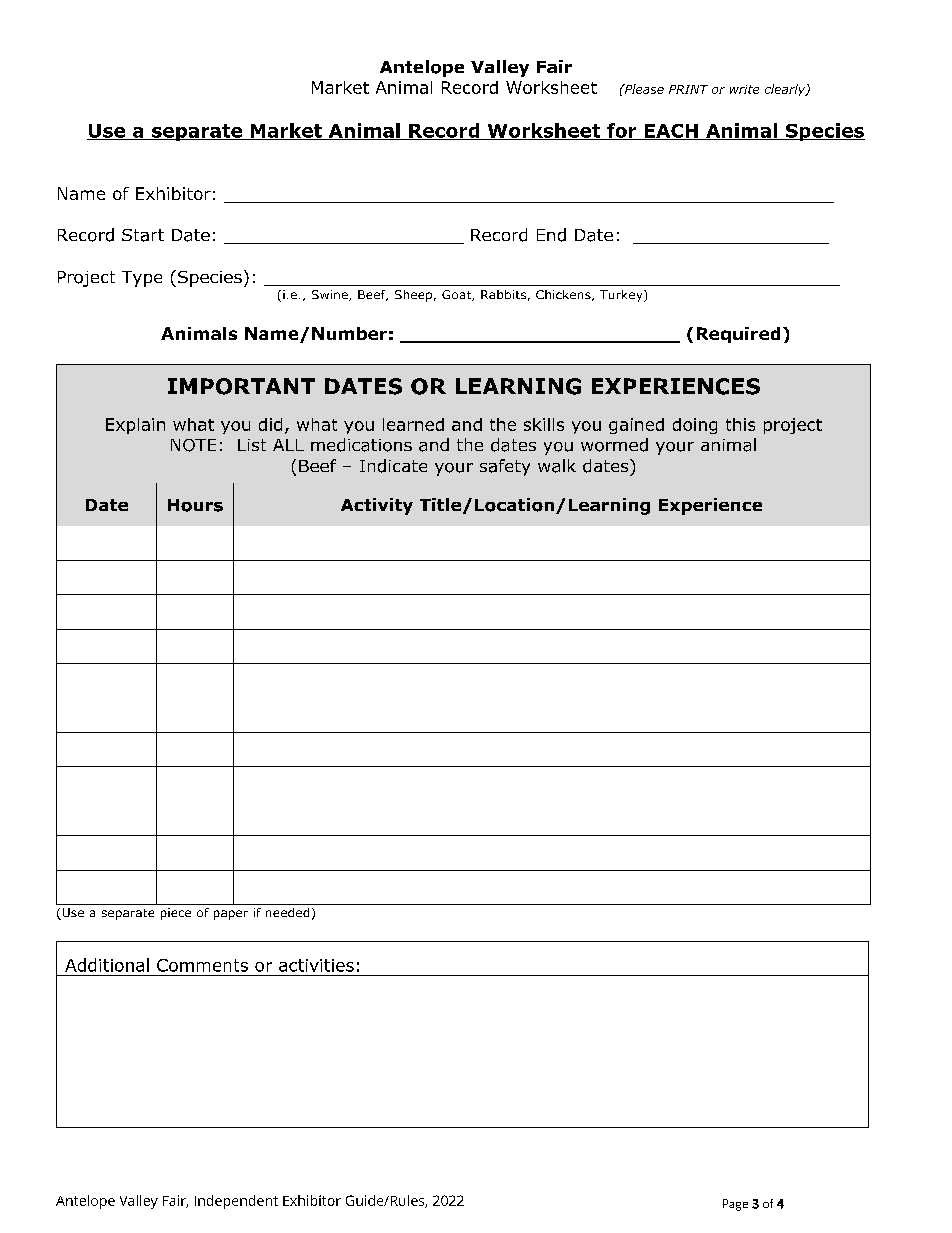  Describe the element at coordinates (622, 131) in the document. I see `for` at that location.
